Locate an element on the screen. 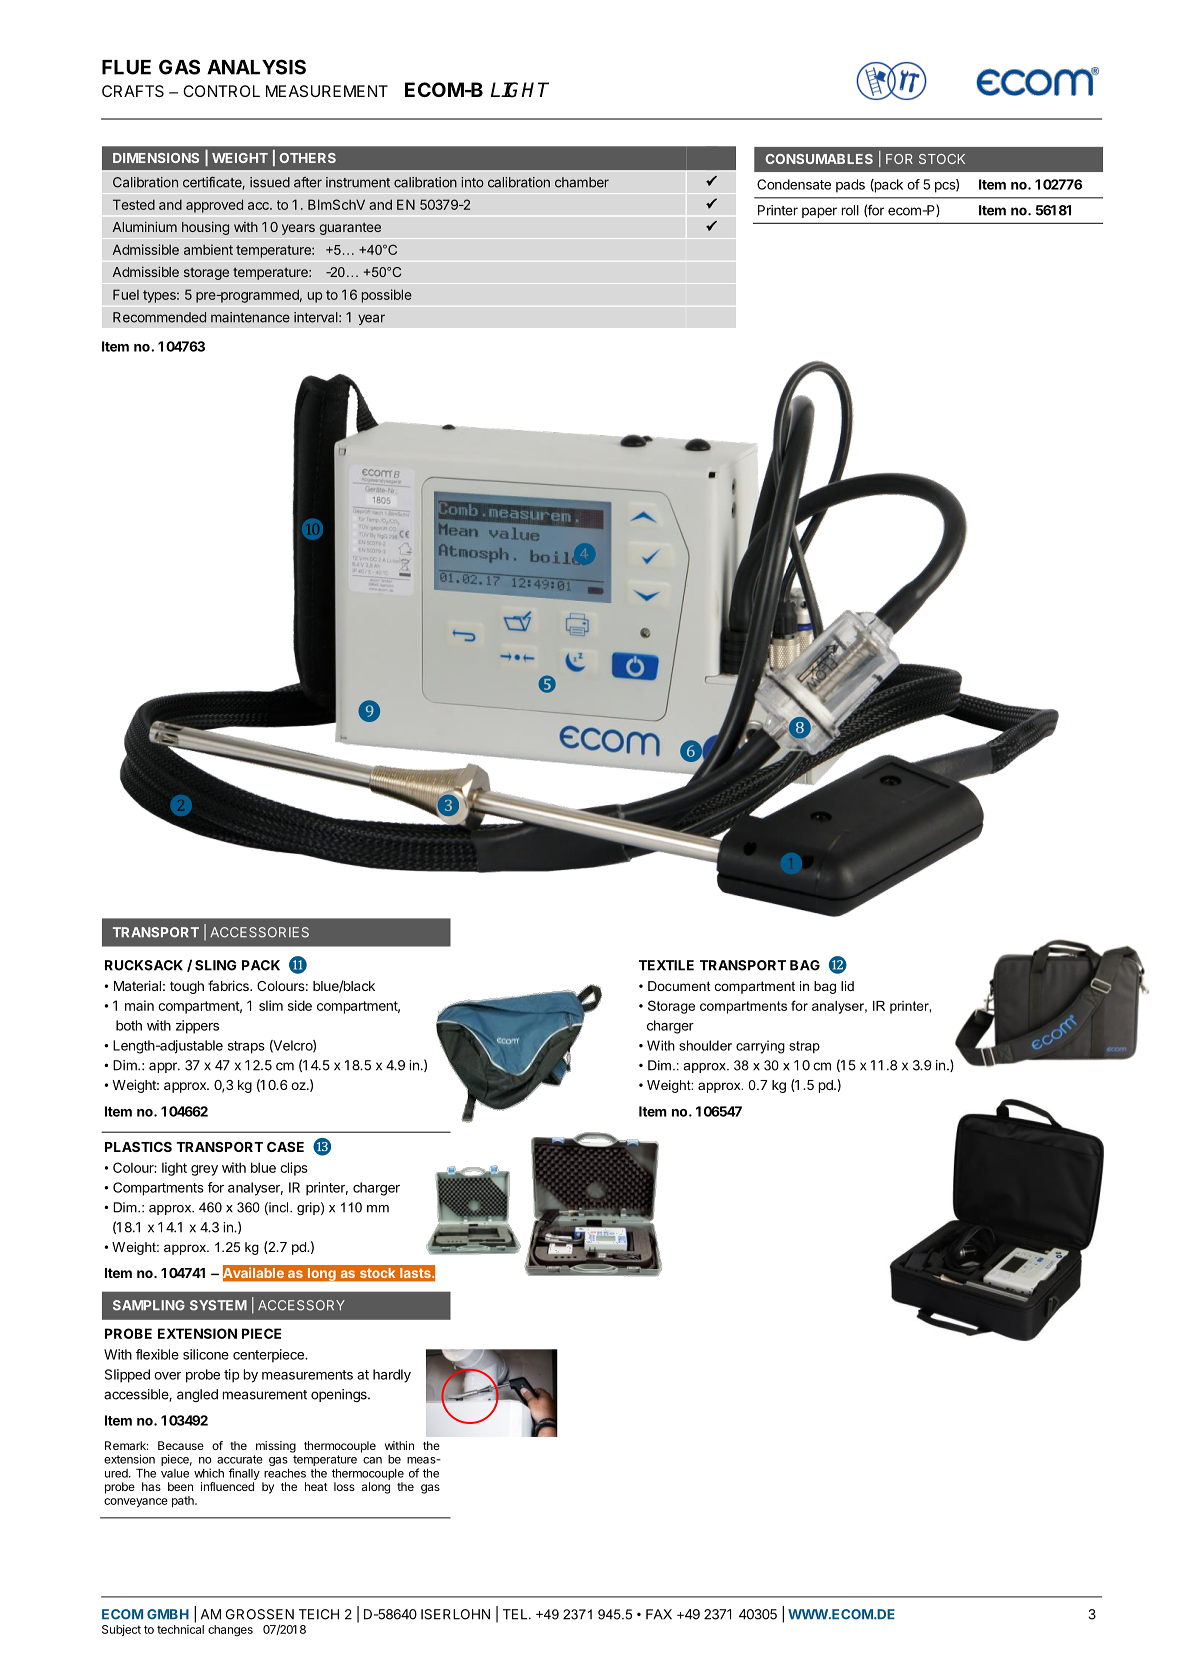 Image resolution: width=1181 pixels, height=1670 pixels. can is located at coordinates (372, 1460).
